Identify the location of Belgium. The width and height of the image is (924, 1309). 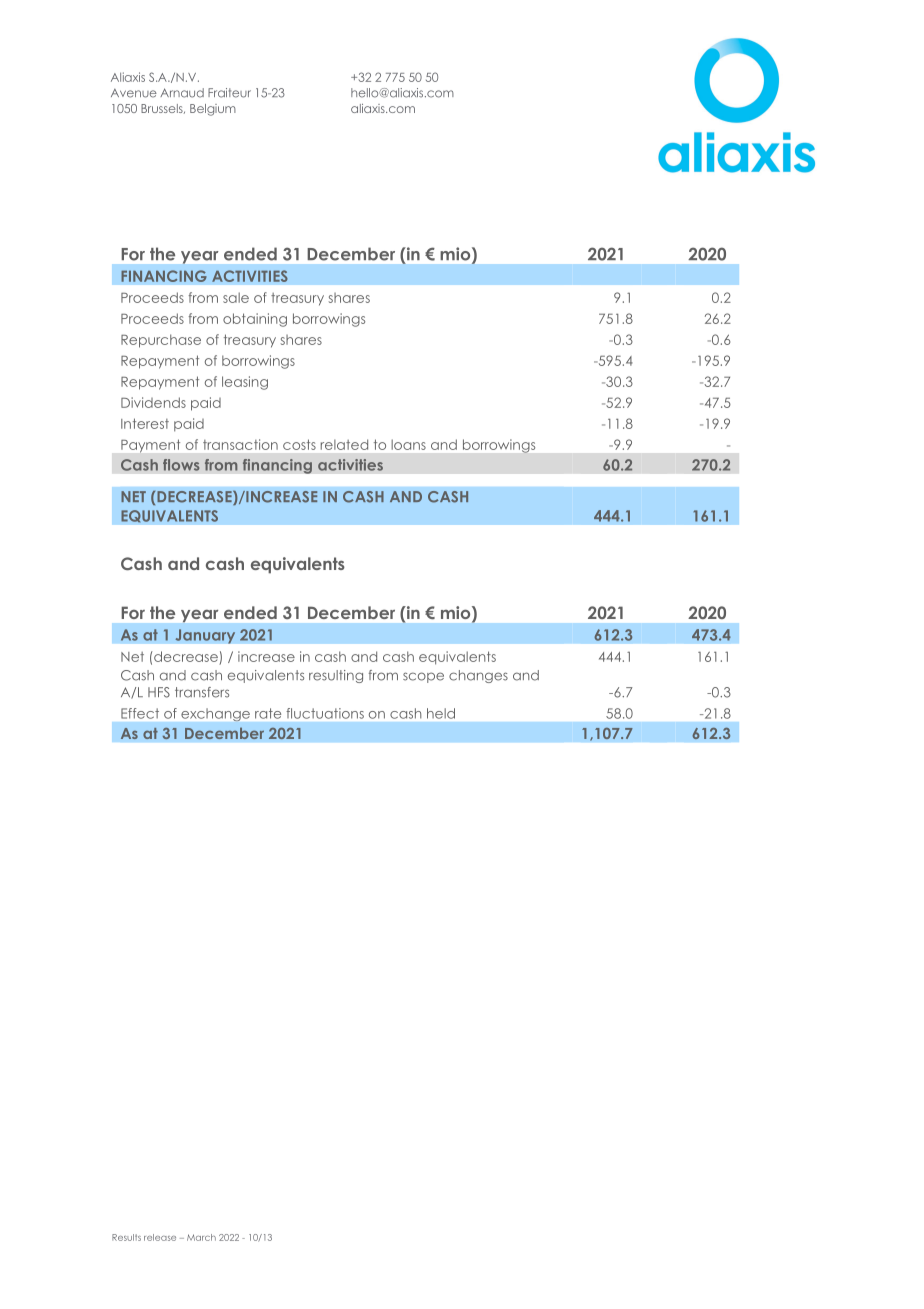
(213, 110).
